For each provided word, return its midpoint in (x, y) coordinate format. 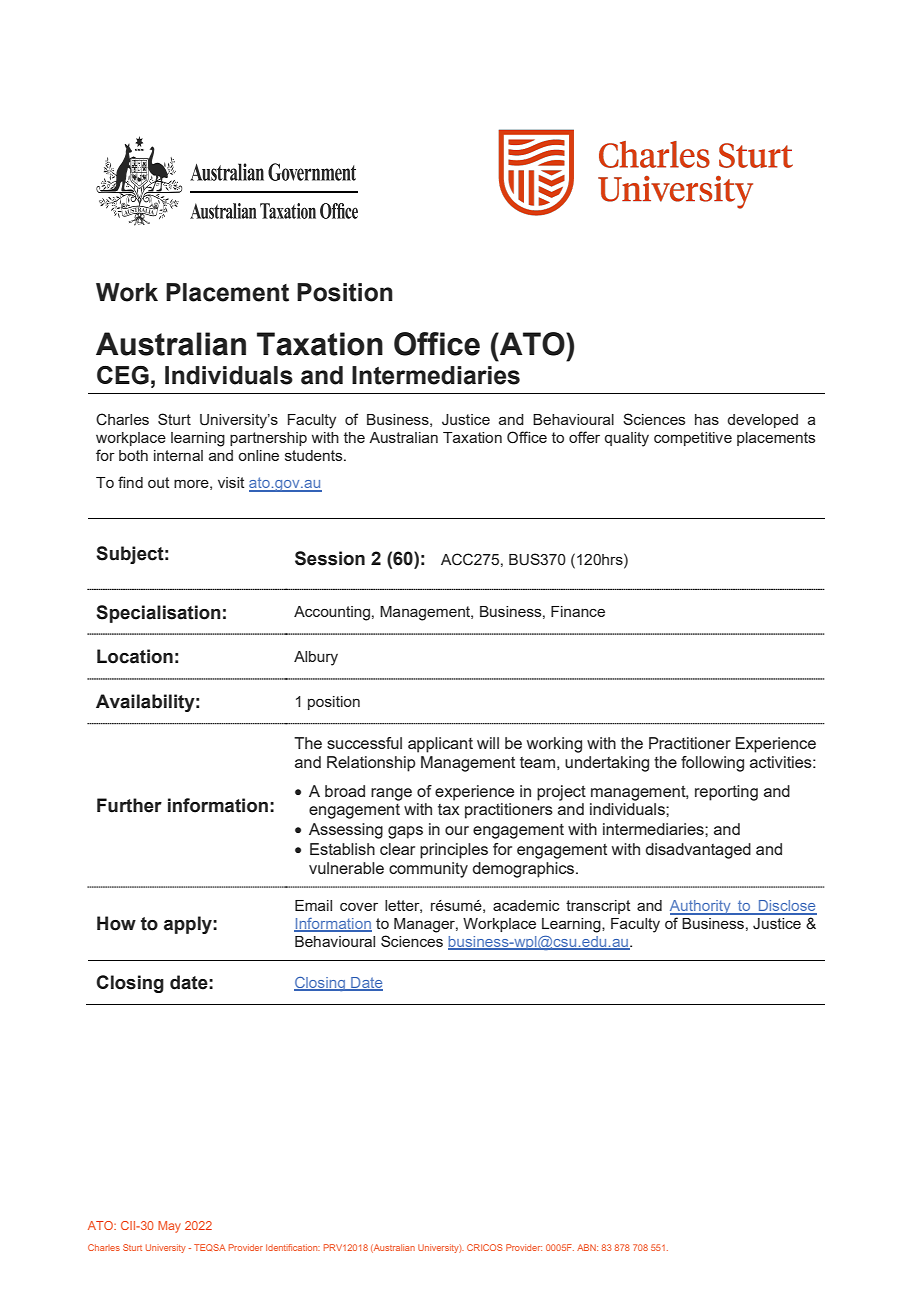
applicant (440, 745)
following (712, 764)
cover (359, 907)
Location (135, 656)
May (169, 1227)
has (707, 419)
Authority (701, 907)
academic (526, 905)
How (116, 923)
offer (584, 437)
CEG (123, 375)
